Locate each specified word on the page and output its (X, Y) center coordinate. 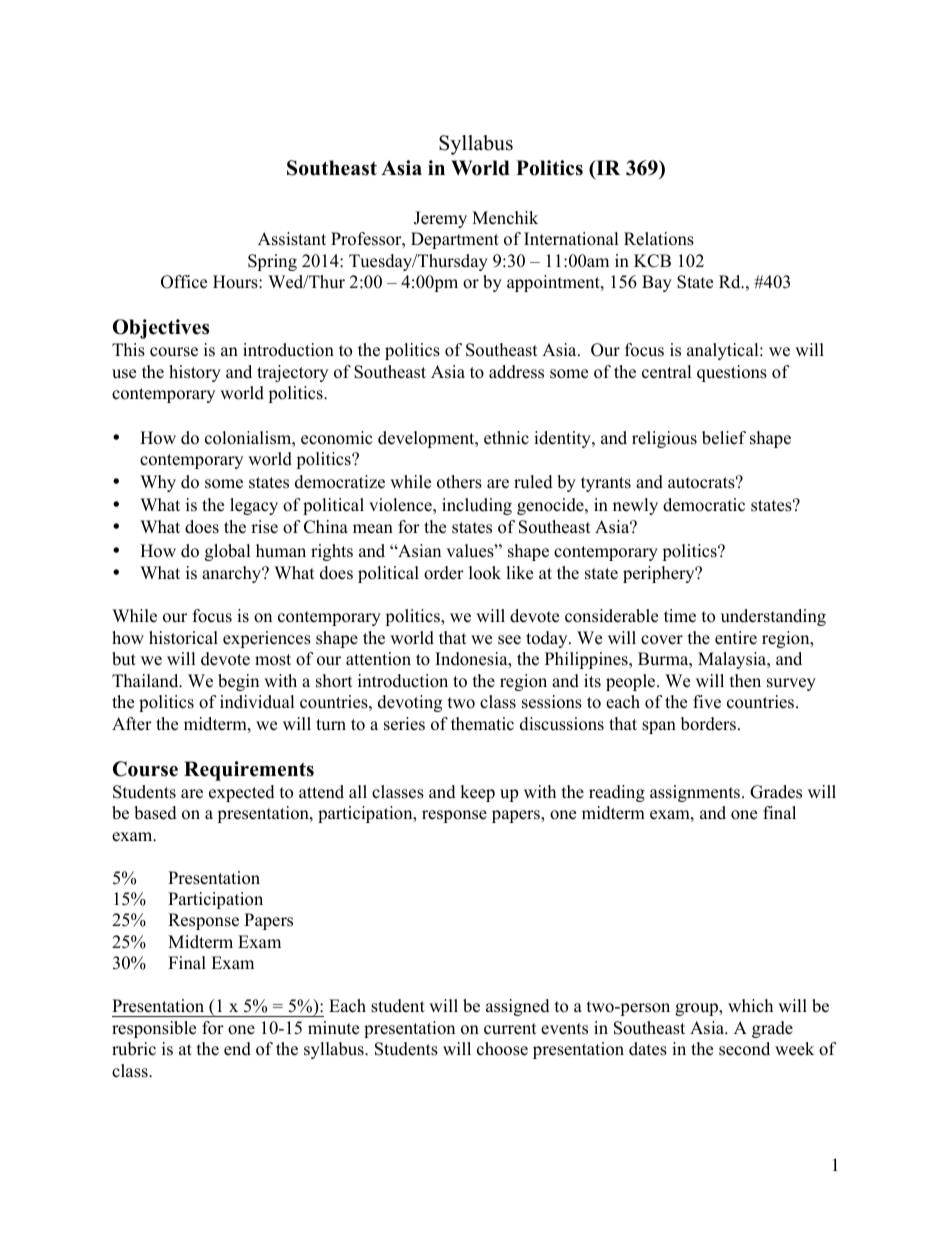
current (510, 1029)
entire (736, 638)
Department (455, 240)
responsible (154, 1029)
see (509, 640)
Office (184, 282)
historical (183, 638)
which (750, 1006)
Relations (659, 239)
